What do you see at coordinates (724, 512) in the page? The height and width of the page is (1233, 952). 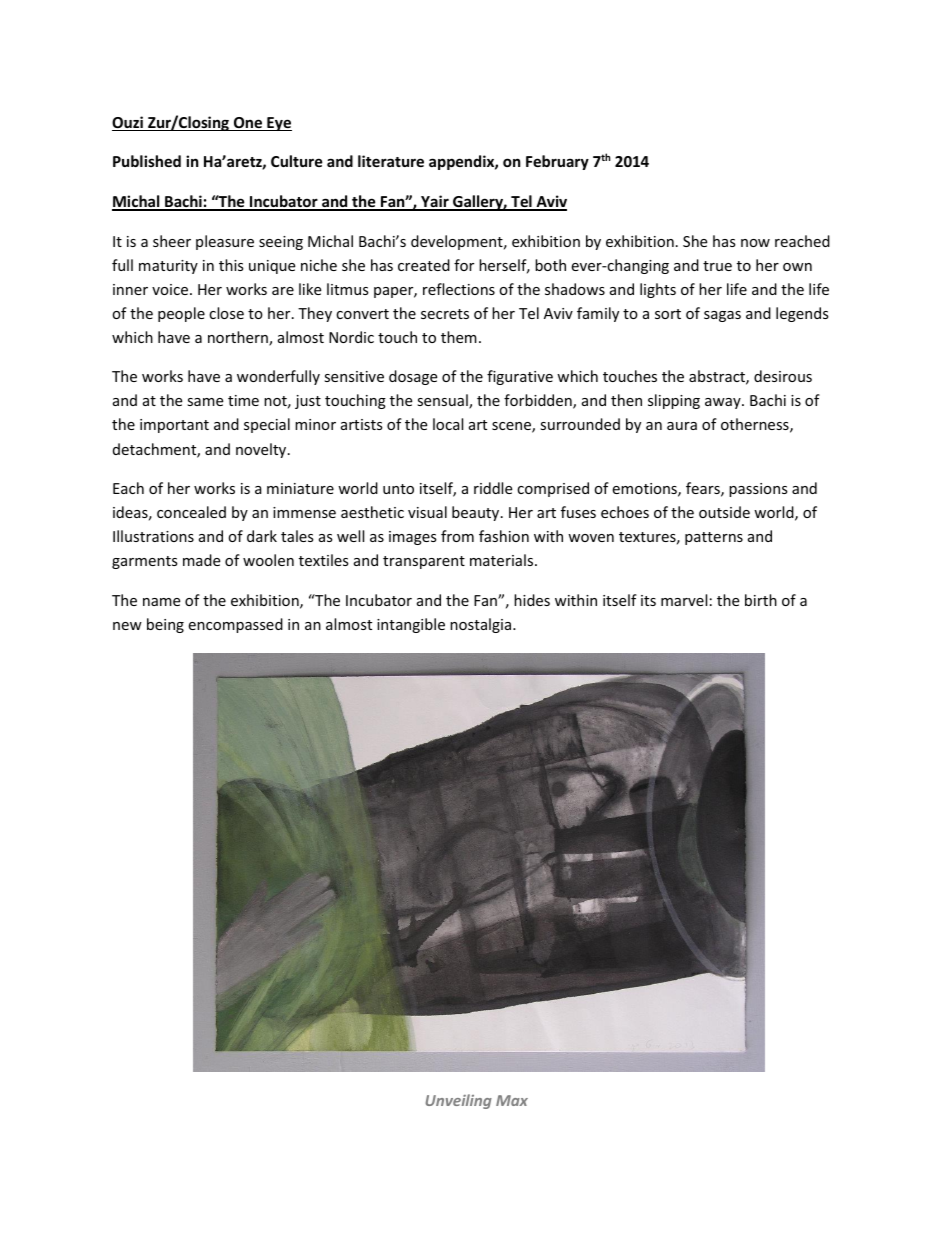 I see `outside` at bounding box center [724, 512].
